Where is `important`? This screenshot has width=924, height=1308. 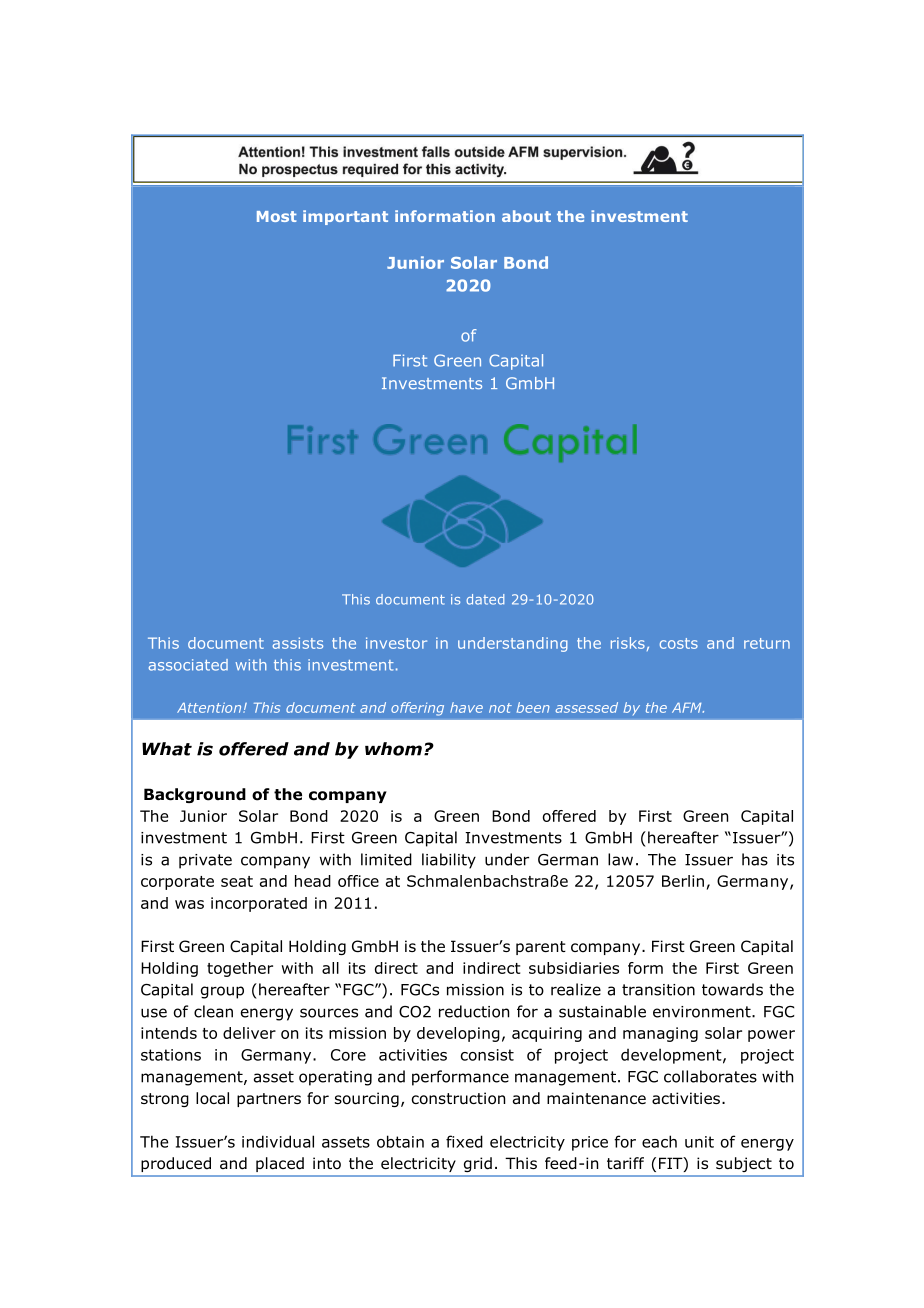 important is located at coordinates (345, 217).
